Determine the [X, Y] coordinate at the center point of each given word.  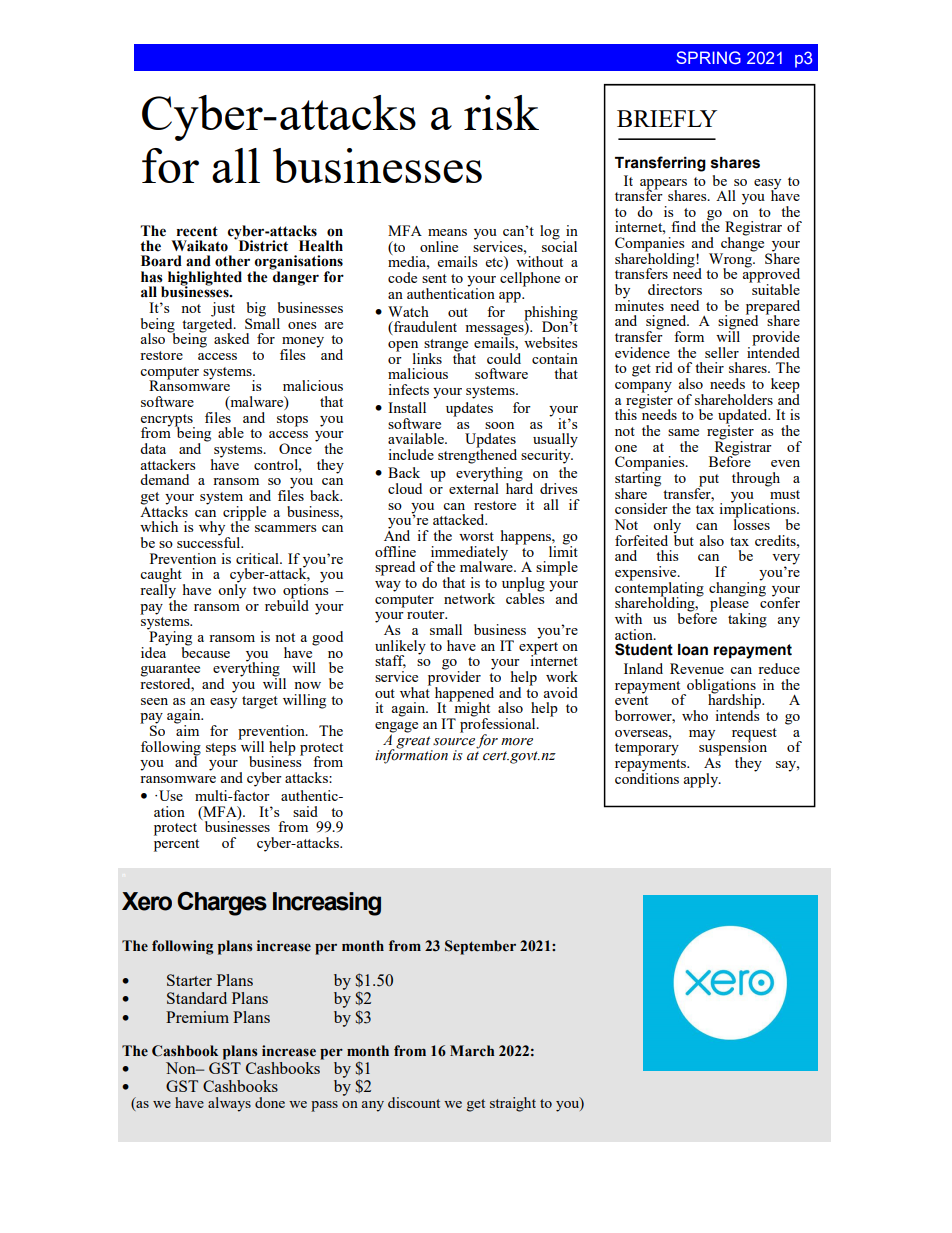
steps [221, 749]
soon [499, 425]
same [683, 432]
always [229, 1104]
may [702, 735]
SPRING [708, 57]
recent [197, 231]
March [472, 1051]
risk [501, 112]
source [454, 742]
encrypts [168, 421]
